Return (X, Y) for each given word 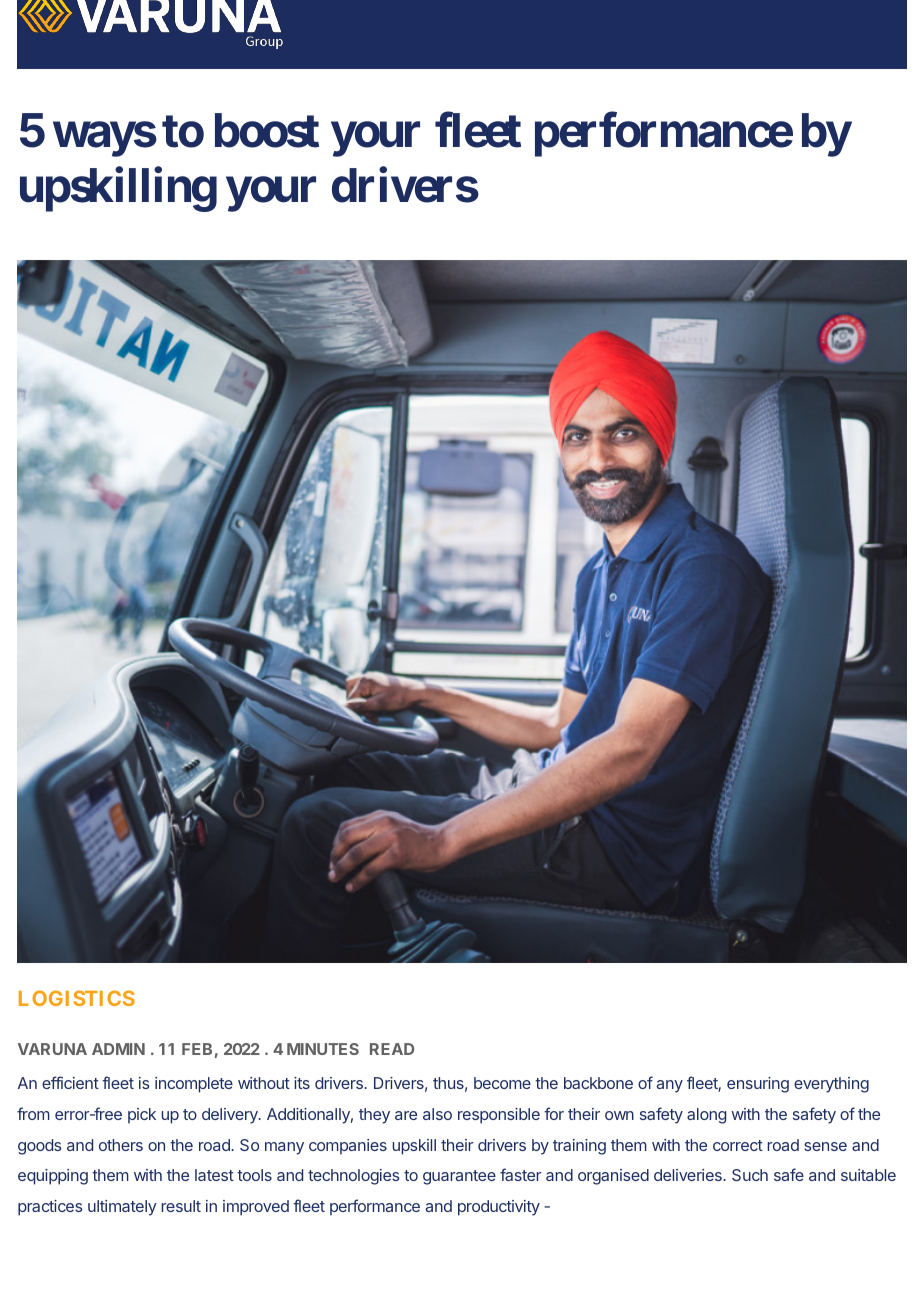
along (706, 1116)
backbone (598, 1083)
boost (267, 130)
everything (831, 1085)
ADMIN (118, 1049)
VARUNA (52, 1049)
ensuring (758, 1085)
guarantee (459, 1177)
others (121, 1145)
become (502, 1083)
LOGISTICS (77, 998)
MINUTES (323, 1049)
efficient (70, 1082)
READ (392, 1049)
